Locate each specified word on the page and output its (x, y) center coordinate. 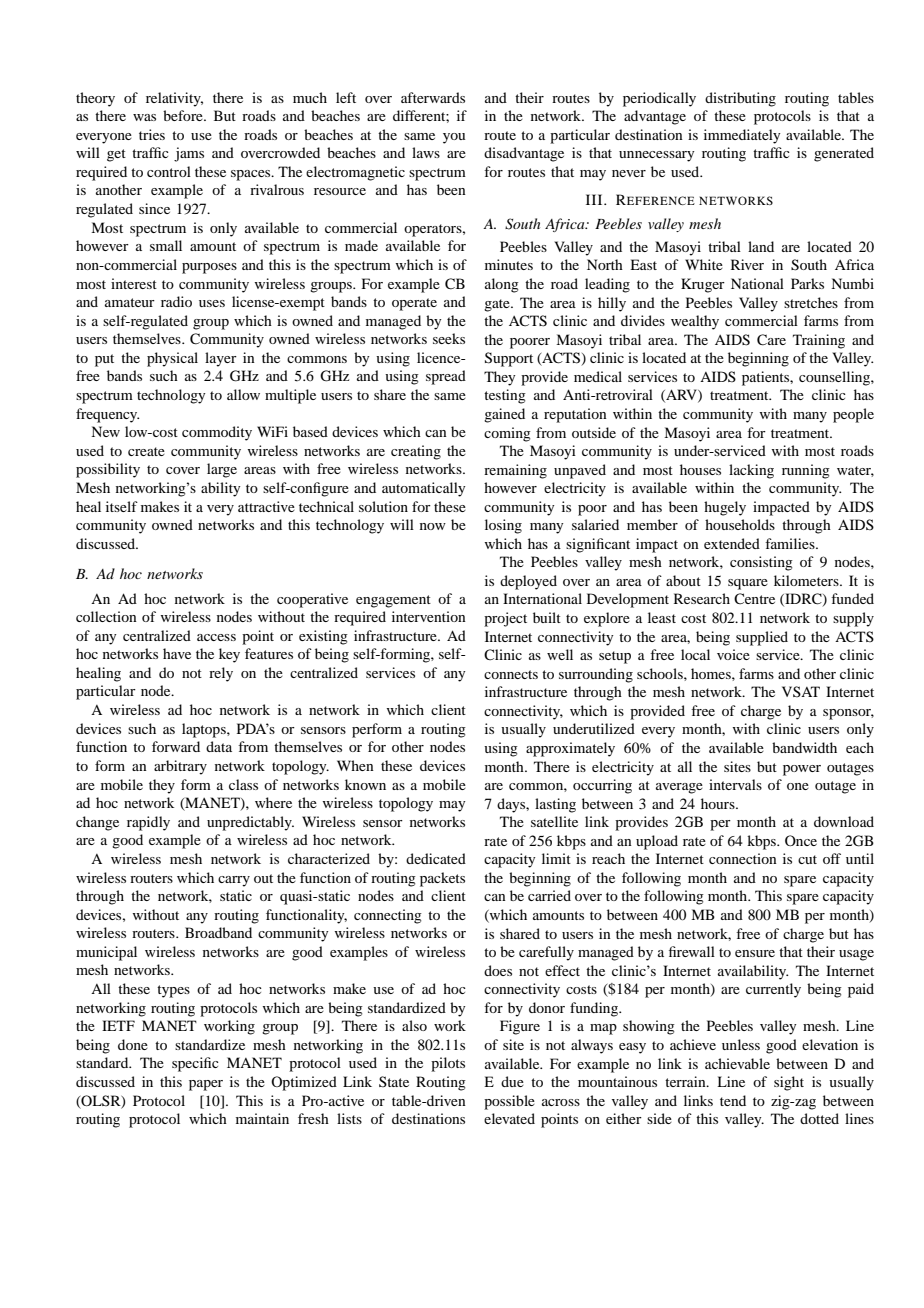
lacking (751, 471)
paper (206, 1085)
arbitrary (180, 767)
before (184, 115)
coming (507, 434)
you (454, 138)
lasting (555, 805)
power (802, 770)
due (512, 1081)
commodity (217, 433)
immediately (742, 136)
